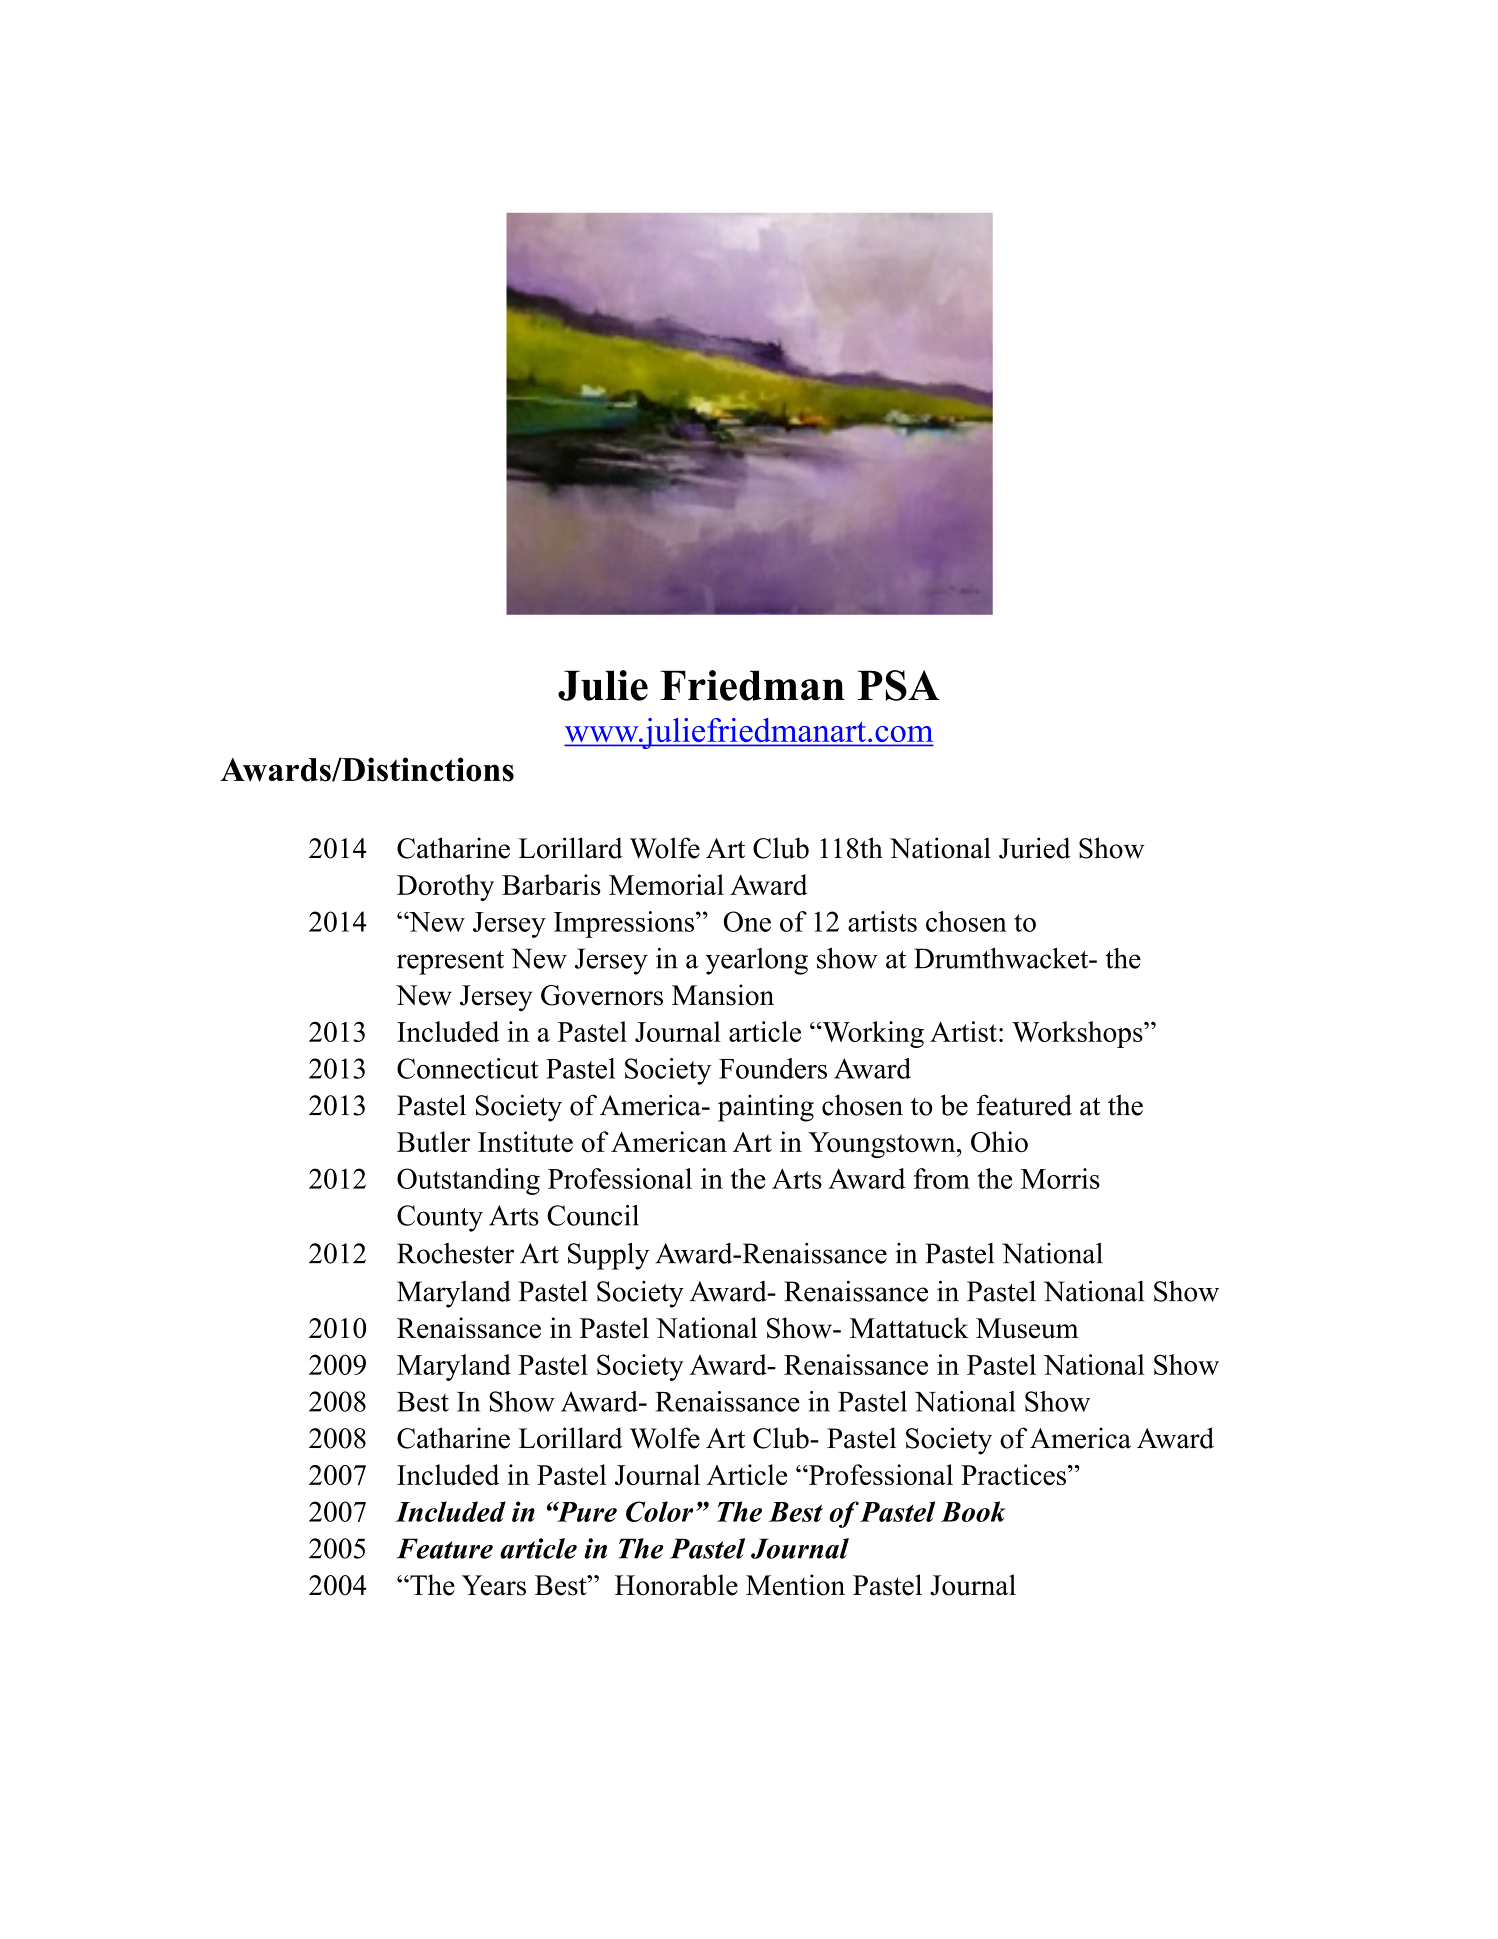 Image resolution: width=1498 pixels, height=1939 pixels. I want to click on Mention, so click(795, 1585).
